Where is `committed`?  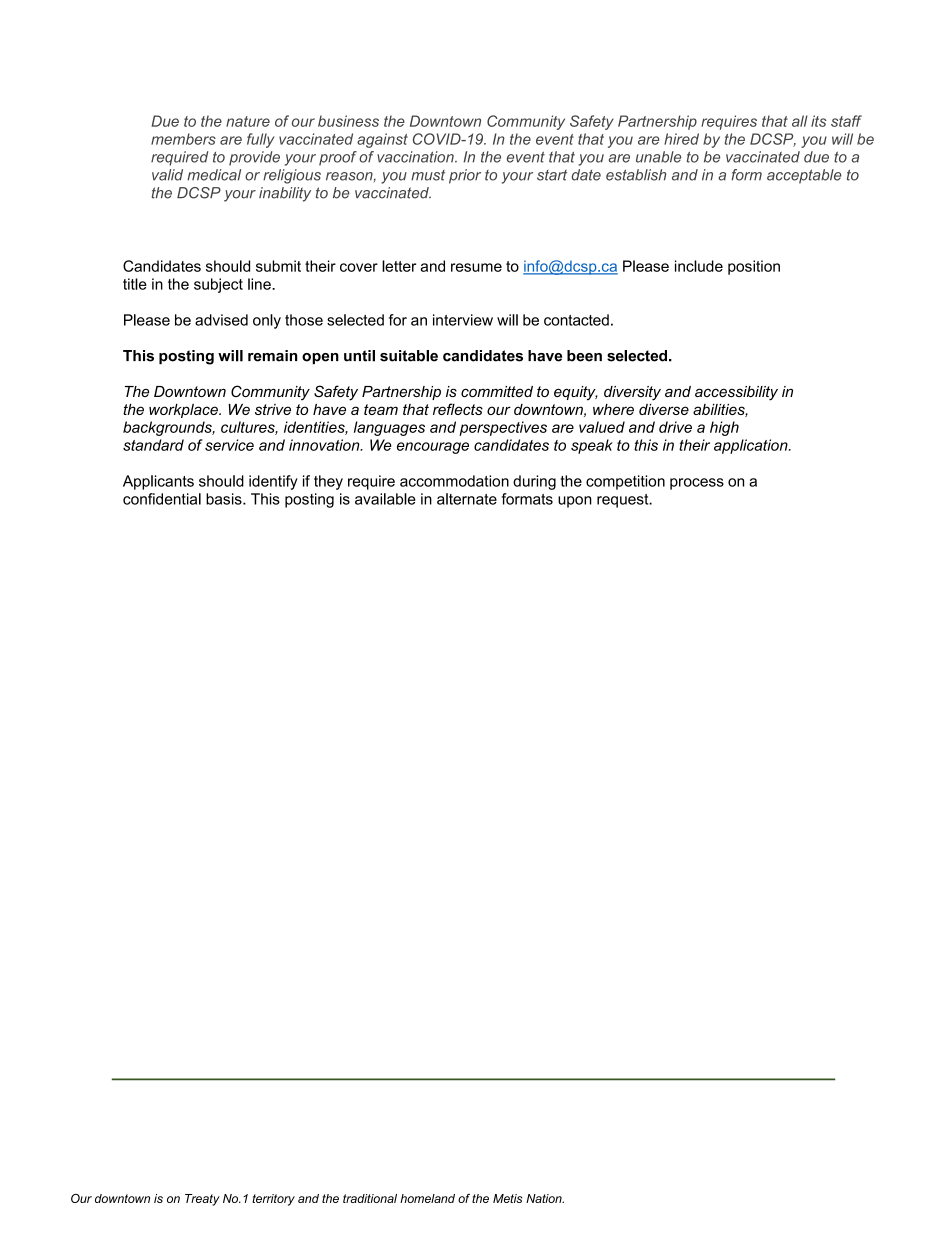 committed is located at coordinates (497, 391).
